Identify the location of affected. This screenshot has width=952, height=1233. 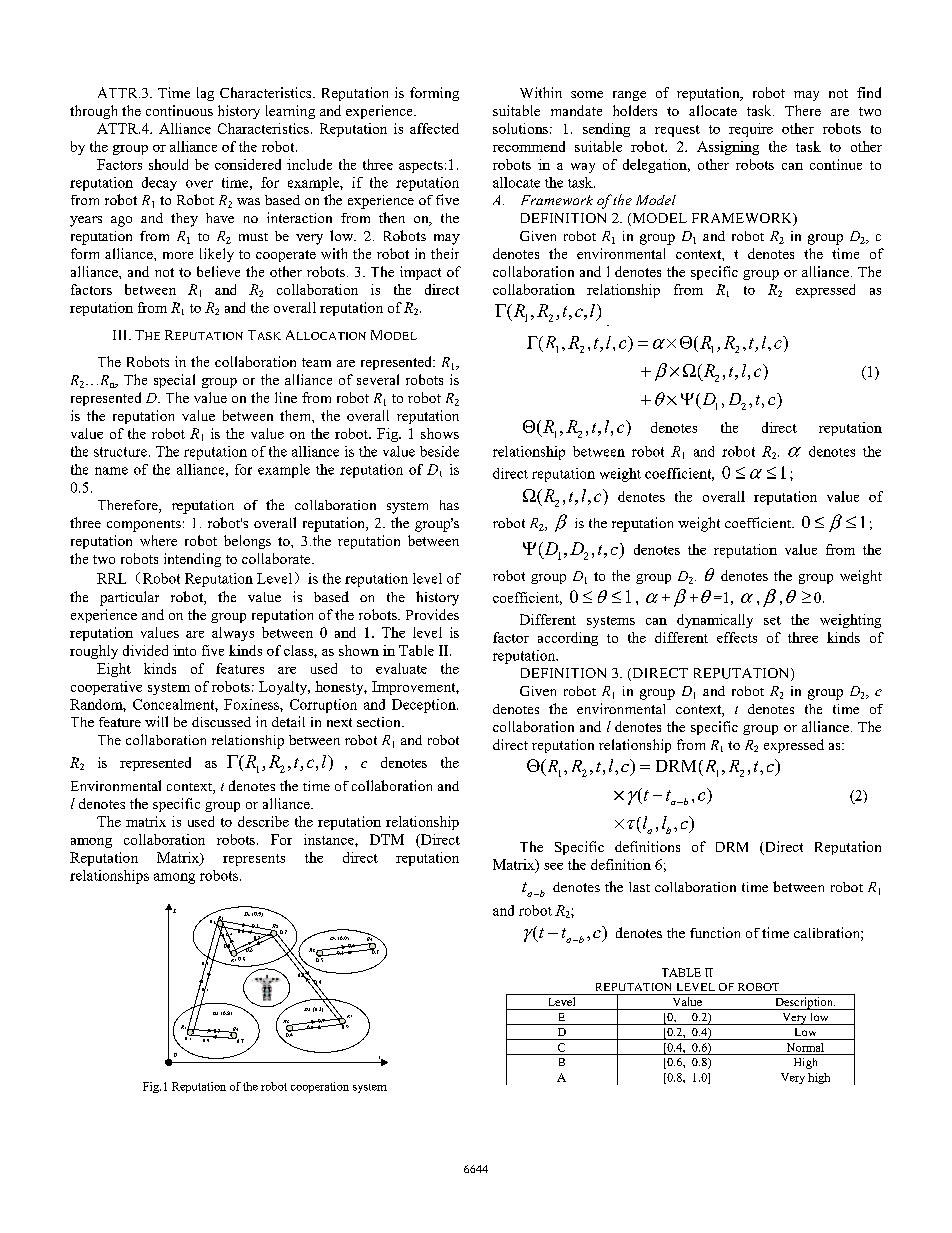
(434, 128).
